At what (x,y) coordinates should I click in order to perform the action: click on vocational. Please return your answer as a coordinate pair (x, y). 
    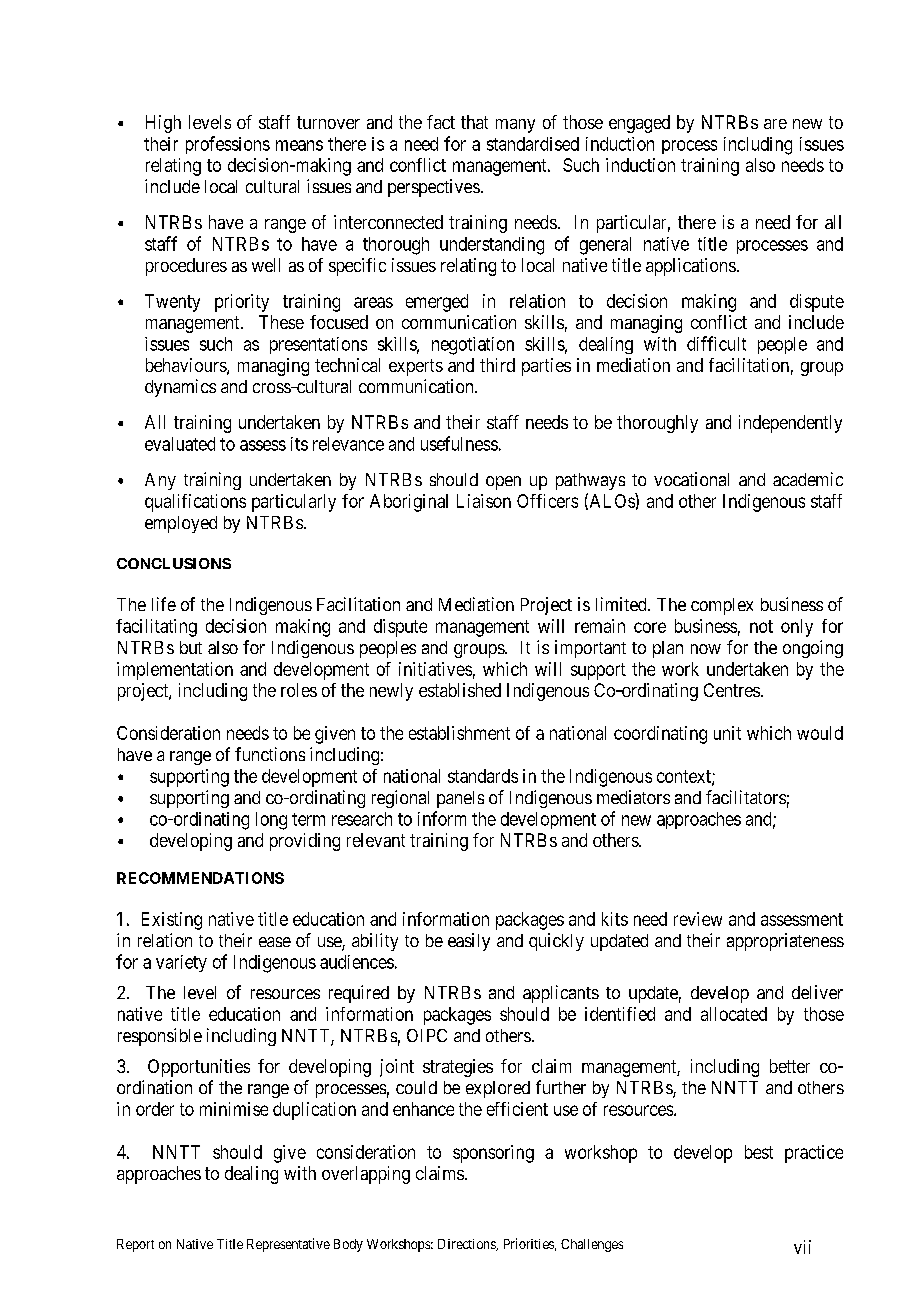
    Looking at the image, I should click on (691, 479).
